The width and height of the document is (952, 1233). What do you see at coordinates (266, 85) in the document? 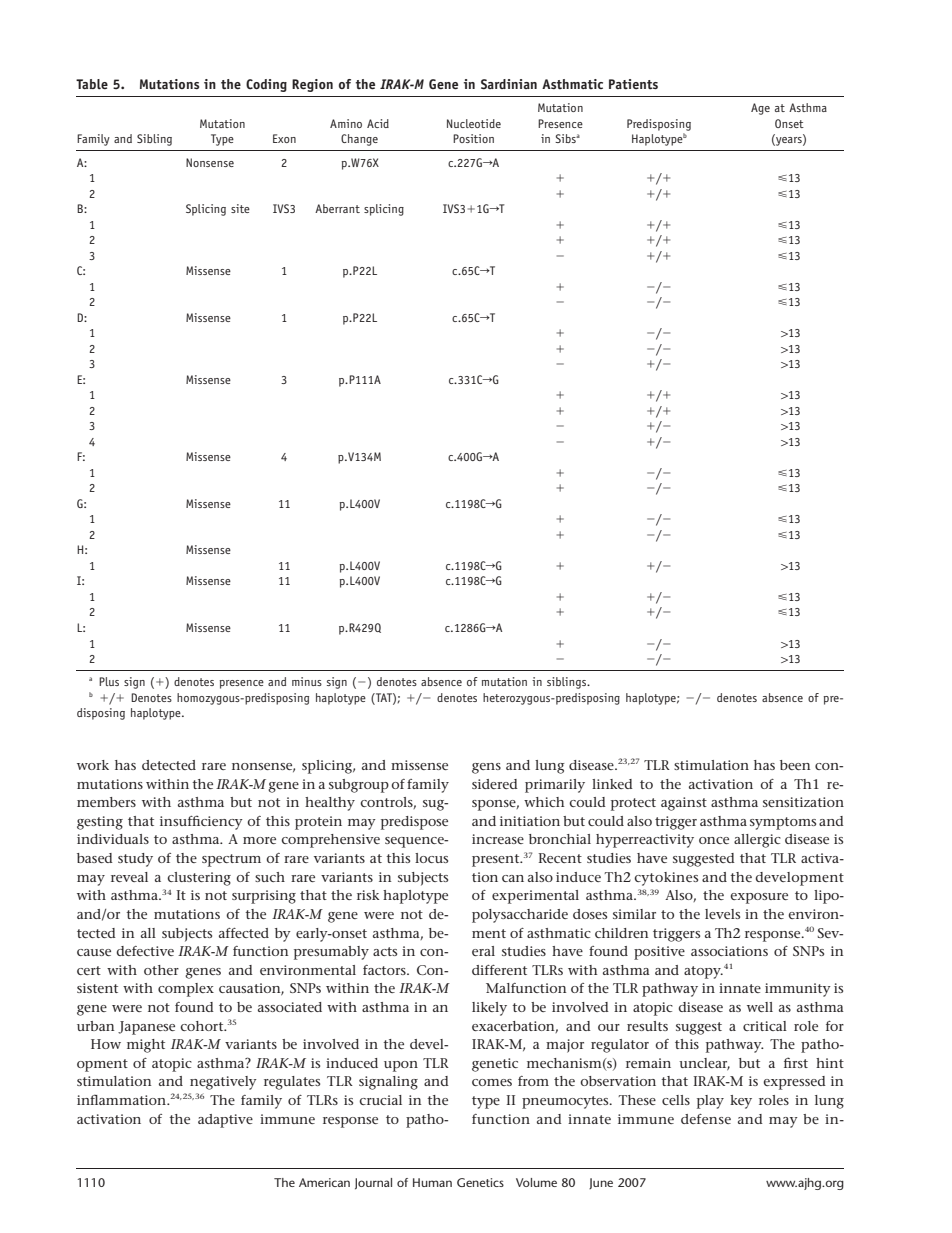
I see `Coding` at bounding box center [266, 85].
